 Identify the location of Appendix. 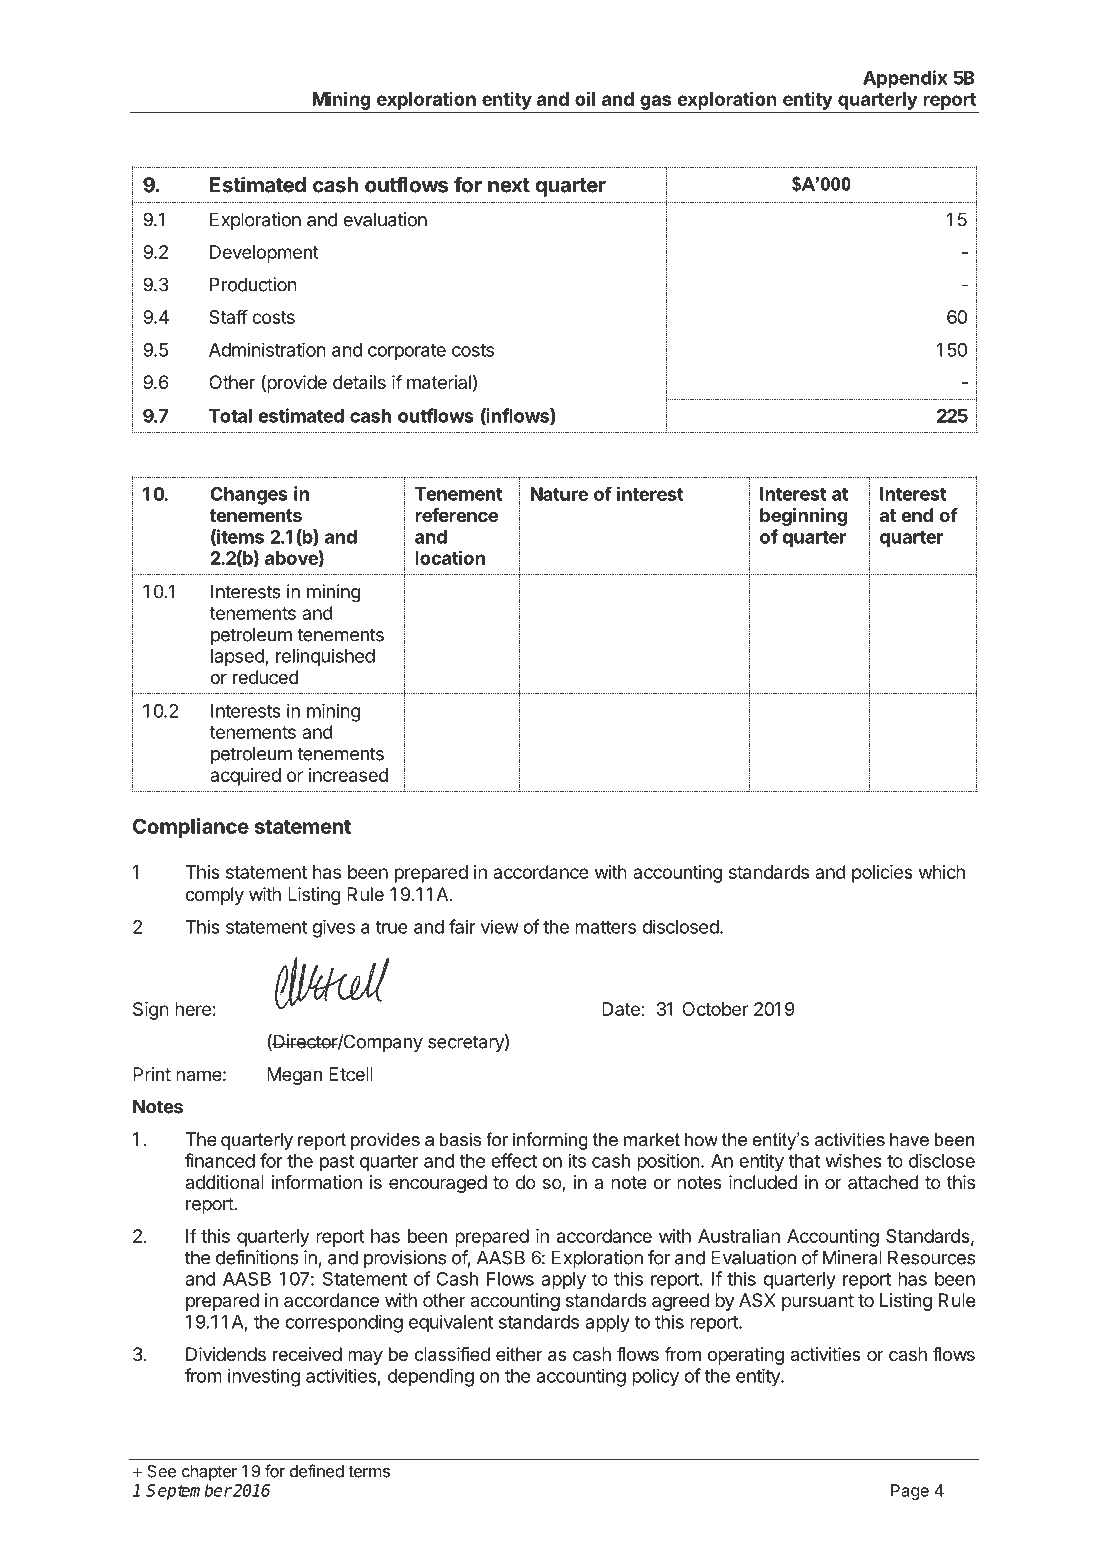
(905, 79).
